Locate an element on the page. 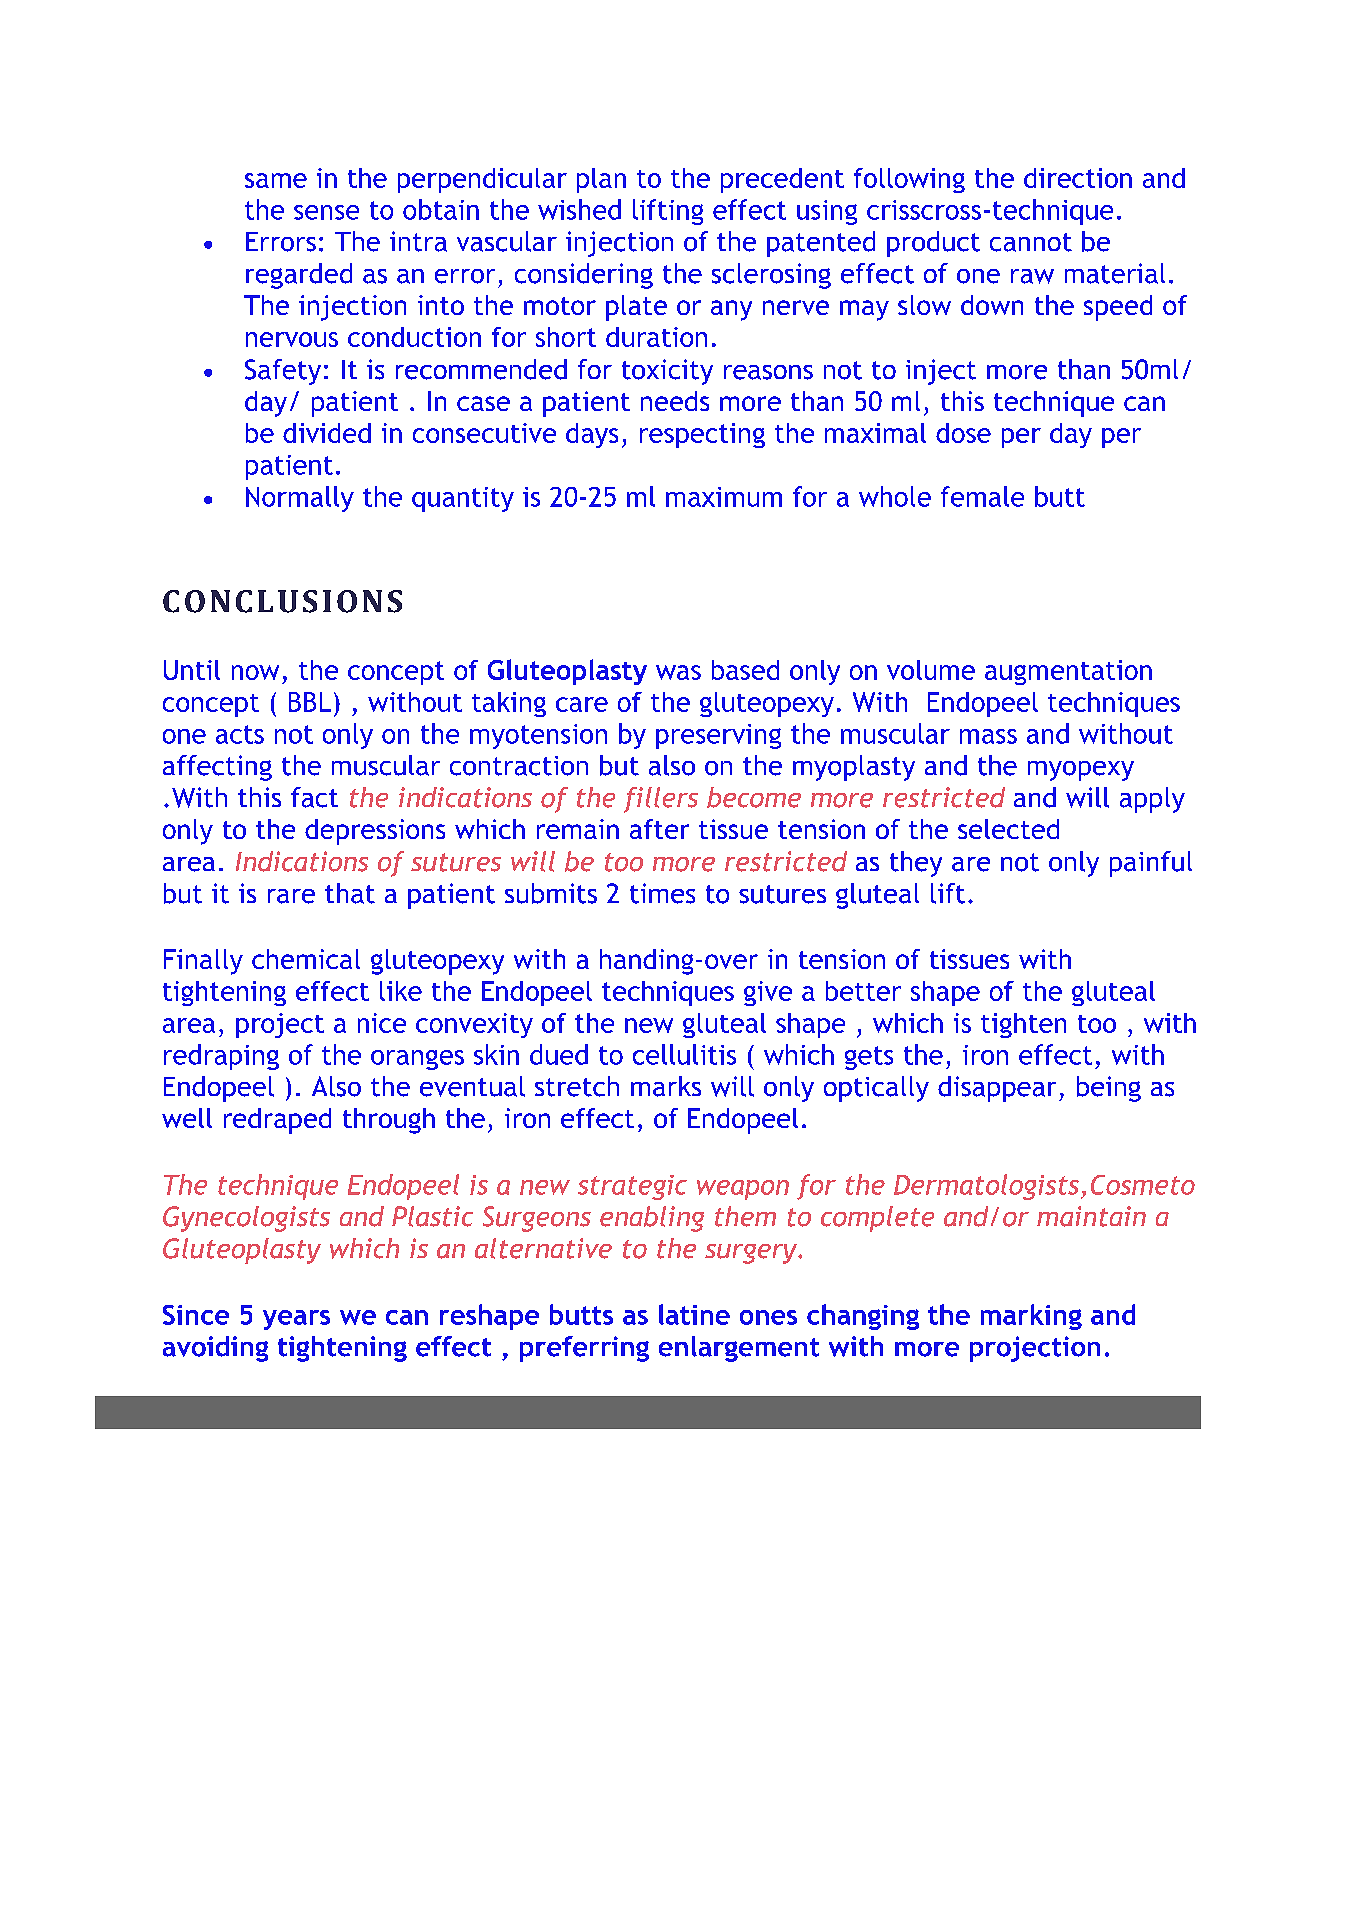  fact is located at coordinates (314, 797).
